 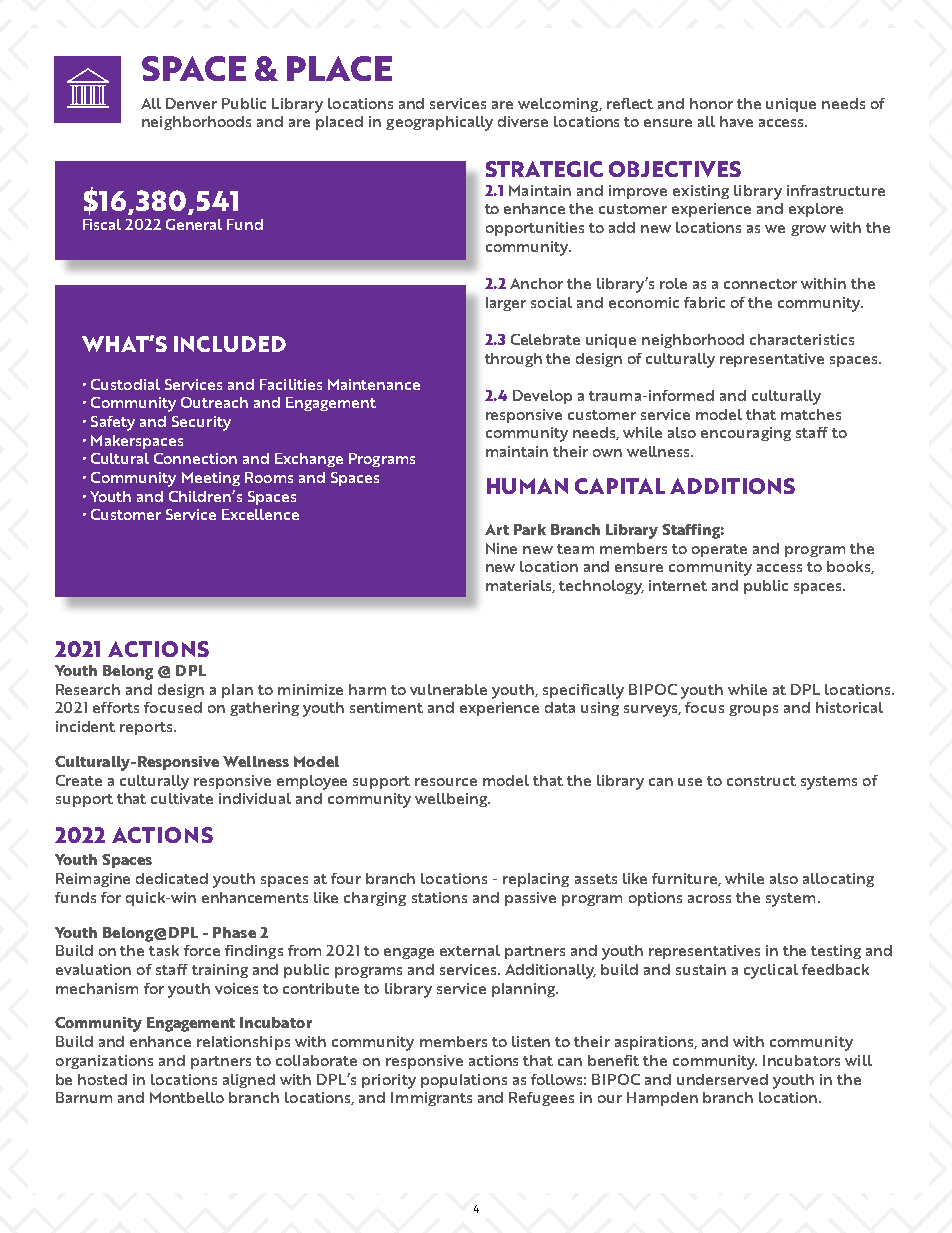 I want to click on organizations, so click(x=104, y=1062).
